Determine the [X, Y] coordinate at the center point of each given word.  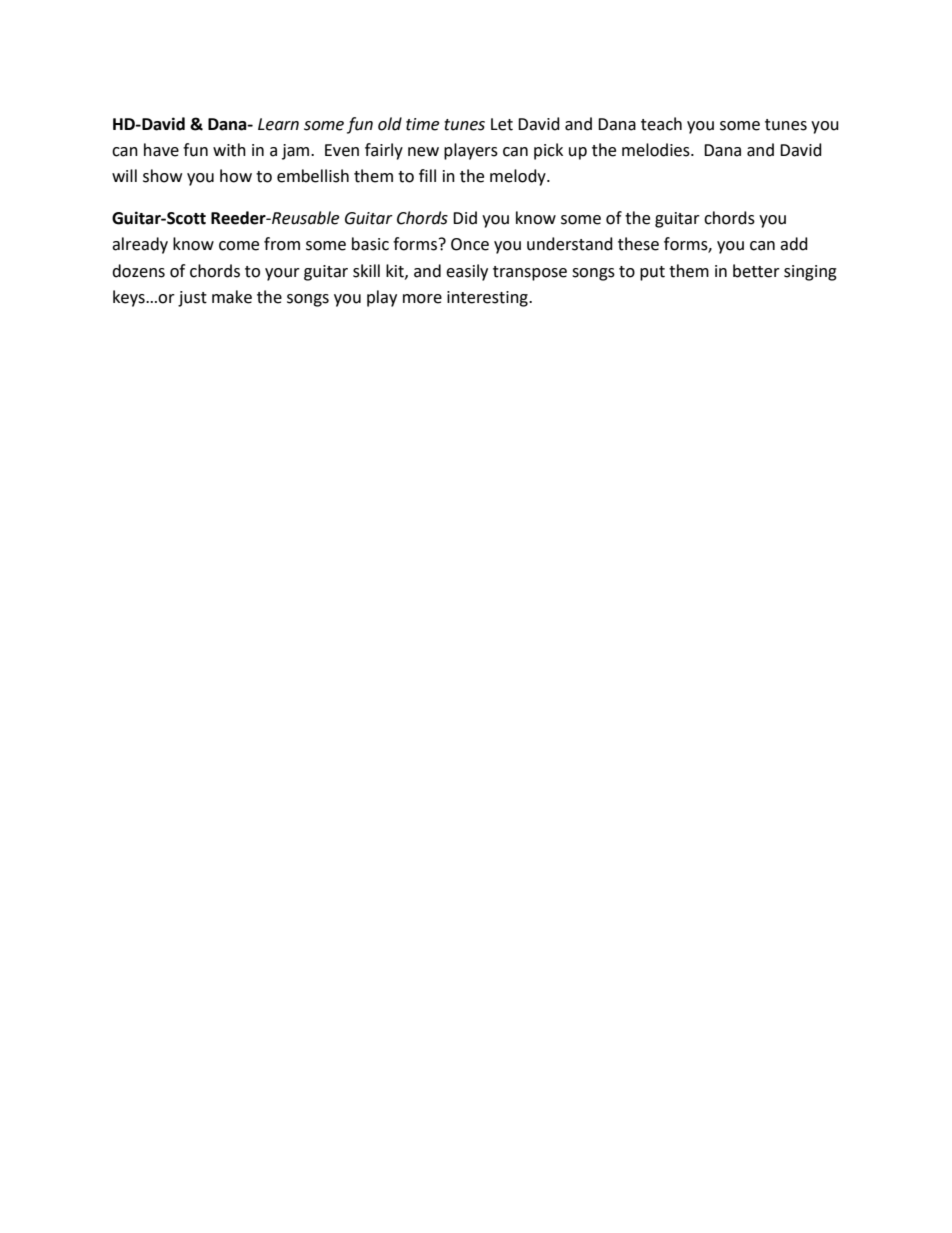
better [756, 271]
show [162, 176]
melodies [657, 150]
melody [519, 177]
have [161, 150]
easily [467, 272]
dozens [138, 271]
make [232, 297]
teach [661, 124]
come [239, 246]
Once [470, 244]
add [794, 244]
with [229, 150]
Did [465, 218]
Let [502, 124]
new [423, 152]
